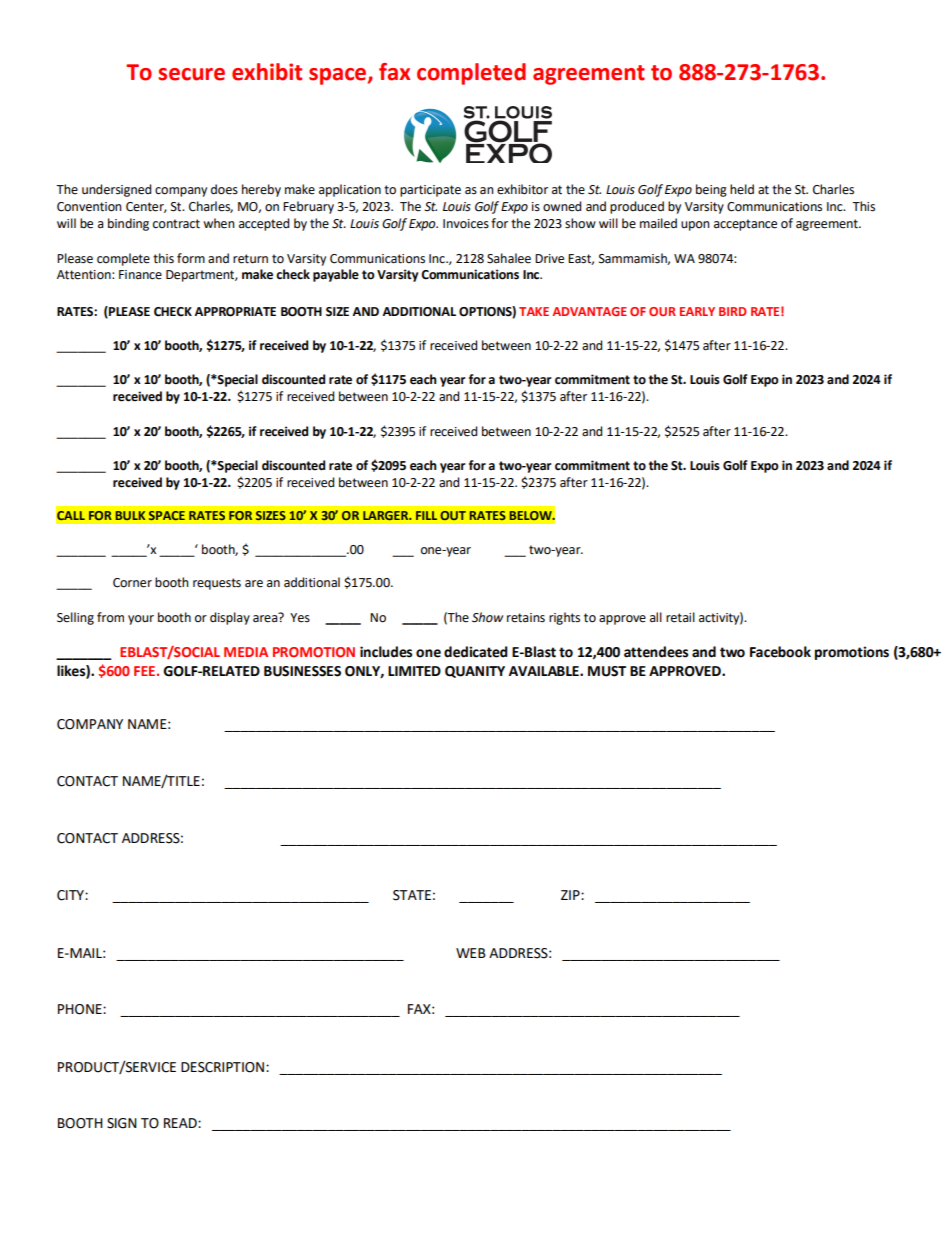  What do you see at coordinates (414, 671) in the screenshot?
I see `LIMITED` at bounding box center [414, 671].
